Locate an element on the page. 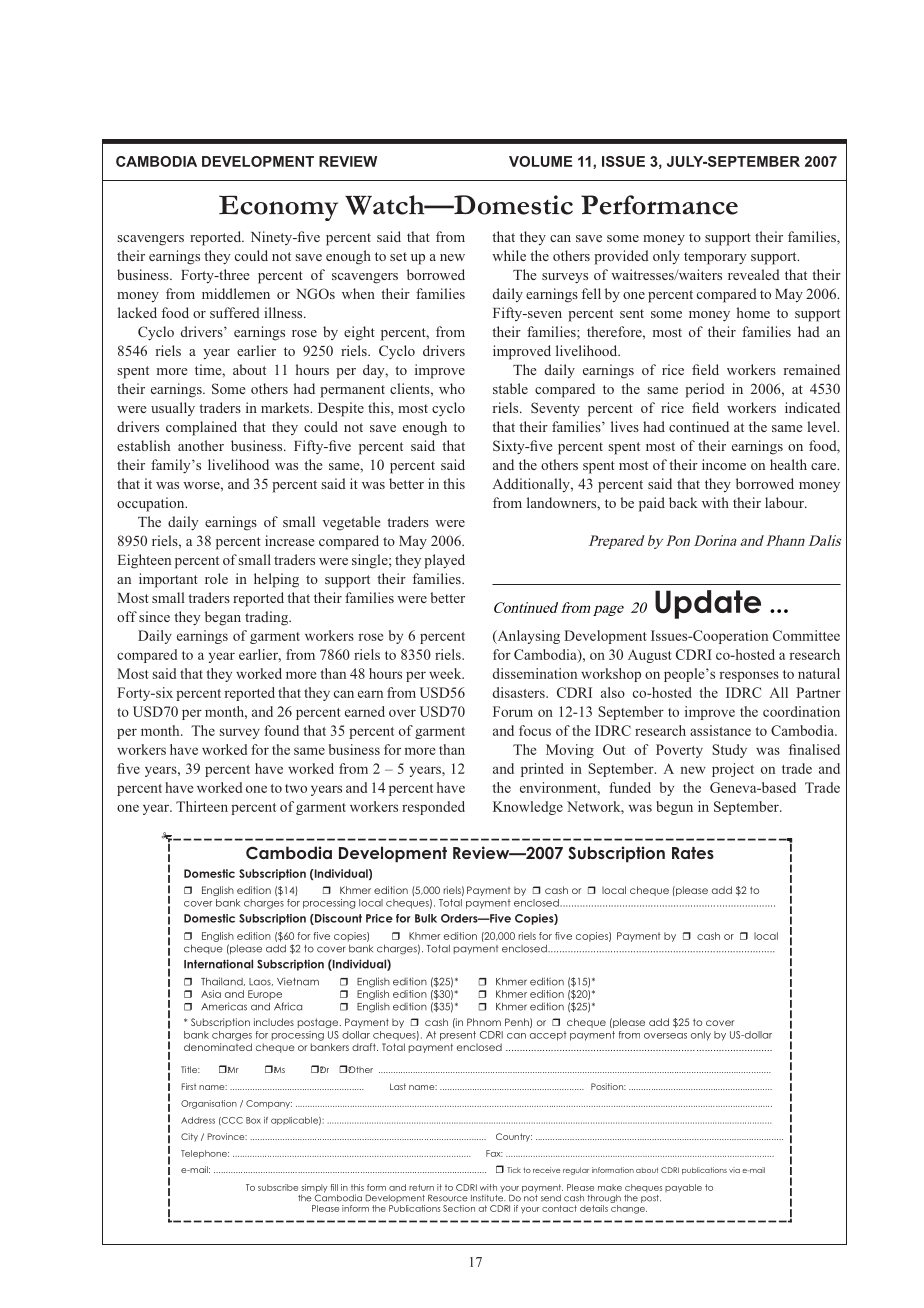 Image resolution: width=924 pixels, height=1308 pixels. City is located at coordinates (189, 1137).
